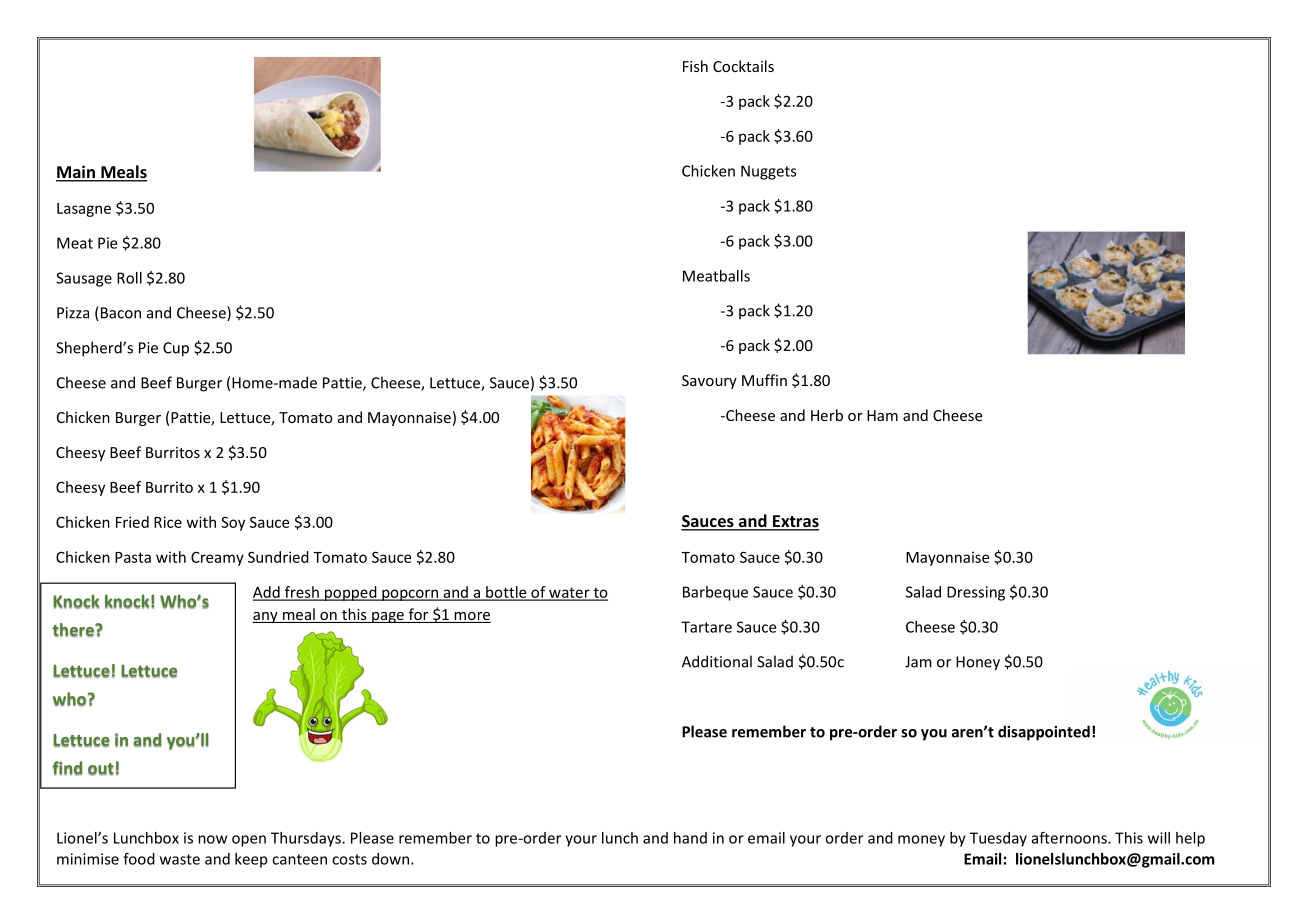 Image resolution: width=1308 pixels, height=924 pixels. I want to click on Fish, so click(695, 66).
